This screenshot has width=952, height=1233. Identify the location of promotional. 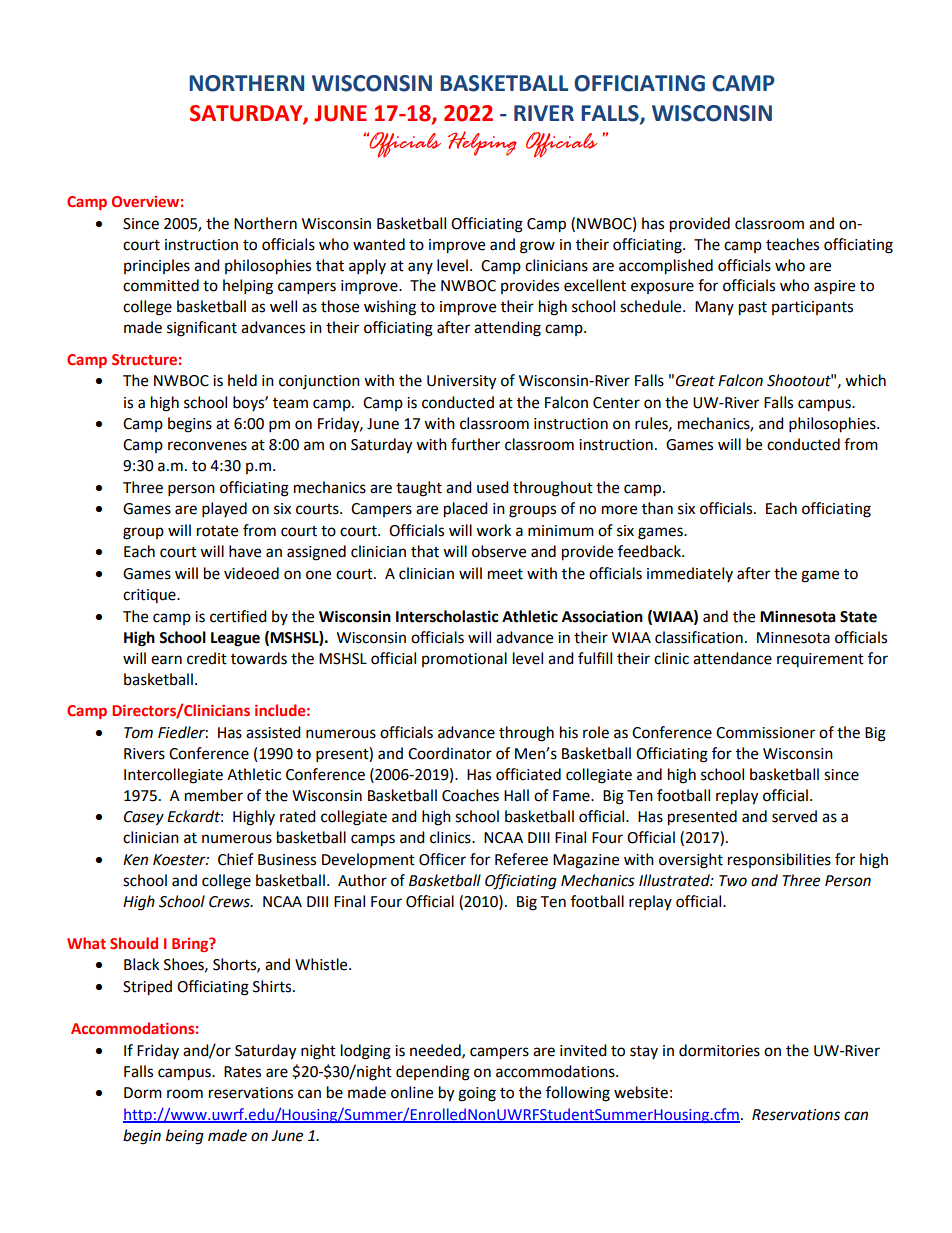
(464, 659).
